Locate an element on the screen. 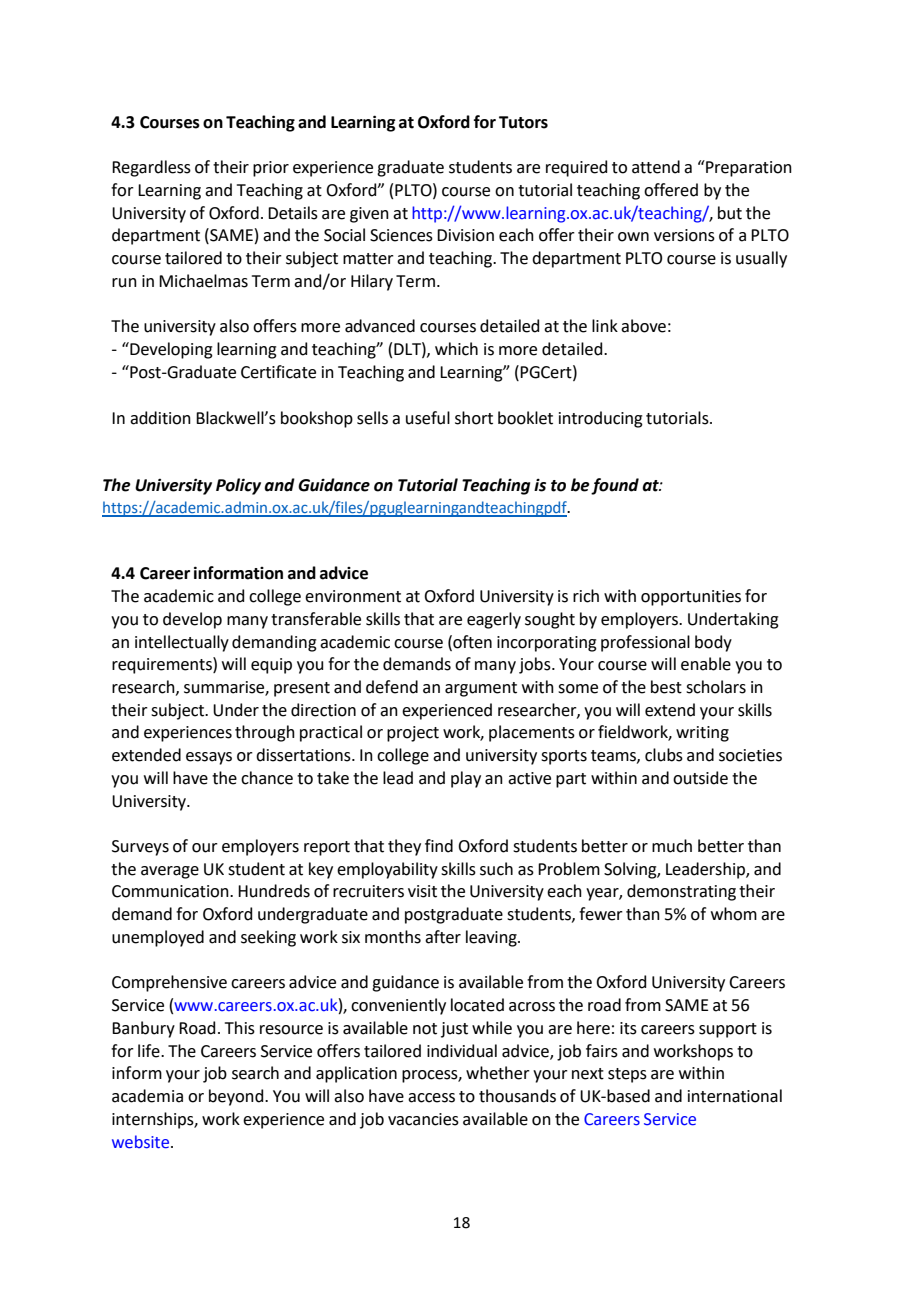 The width and height of the screenshot is (924, 1307). international is located at coordinates (735, 1096).
